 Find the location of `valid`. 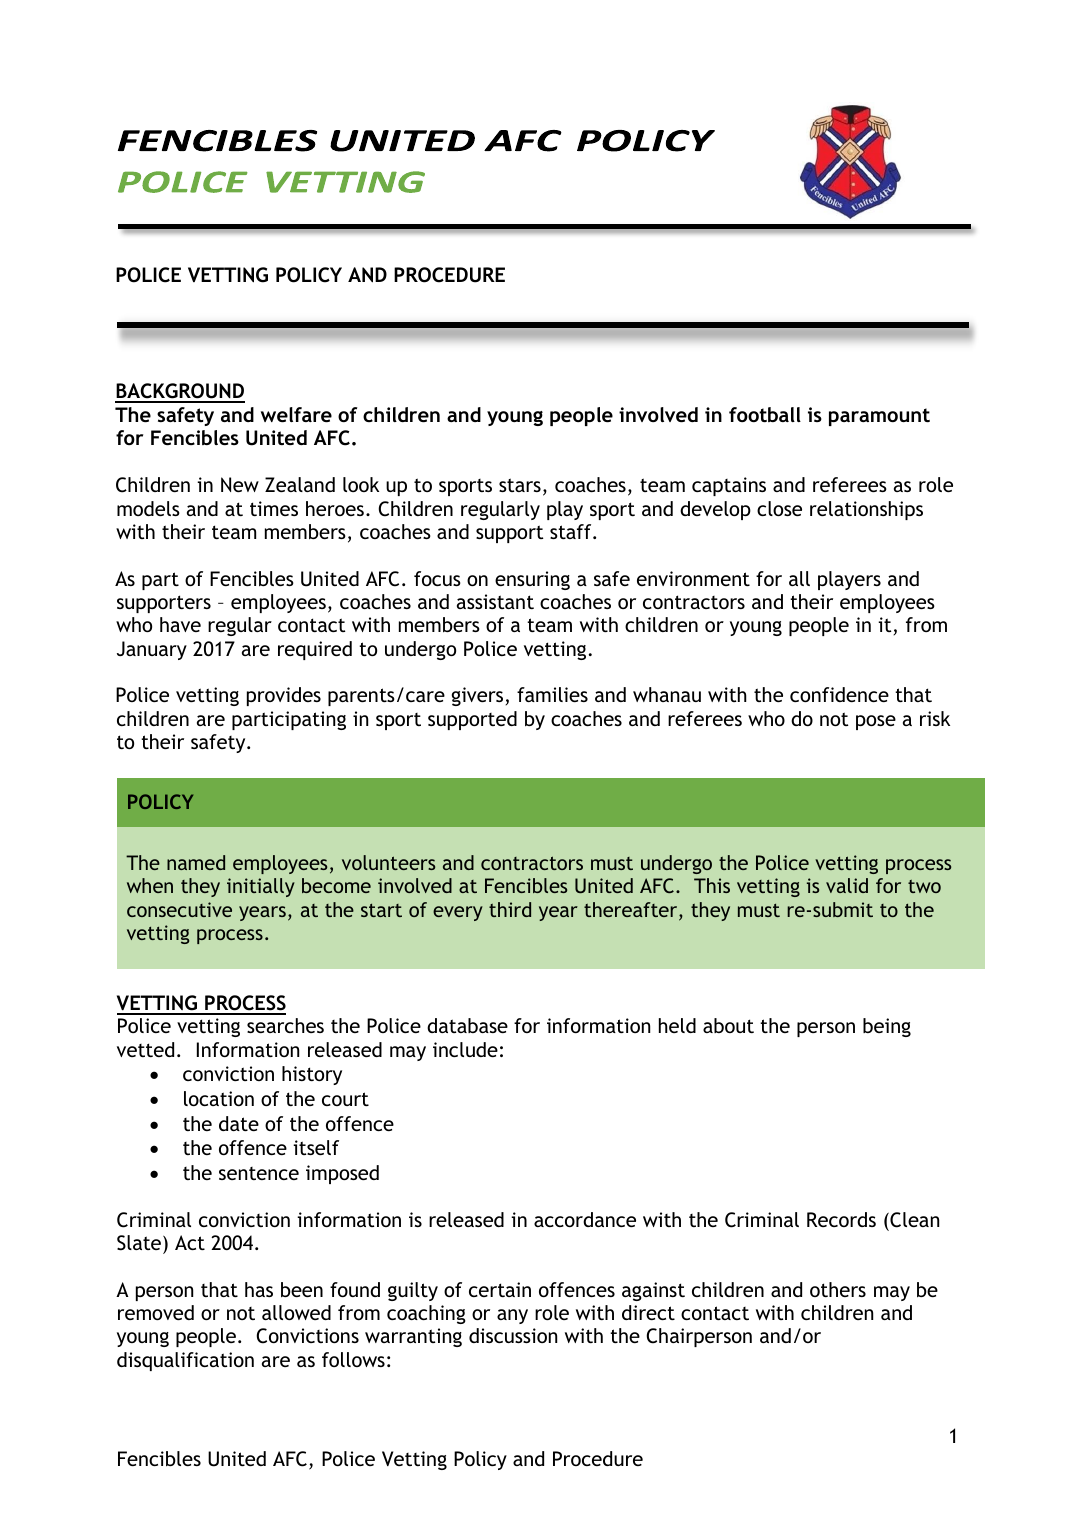

valid is located at coordinates (847, 885).
